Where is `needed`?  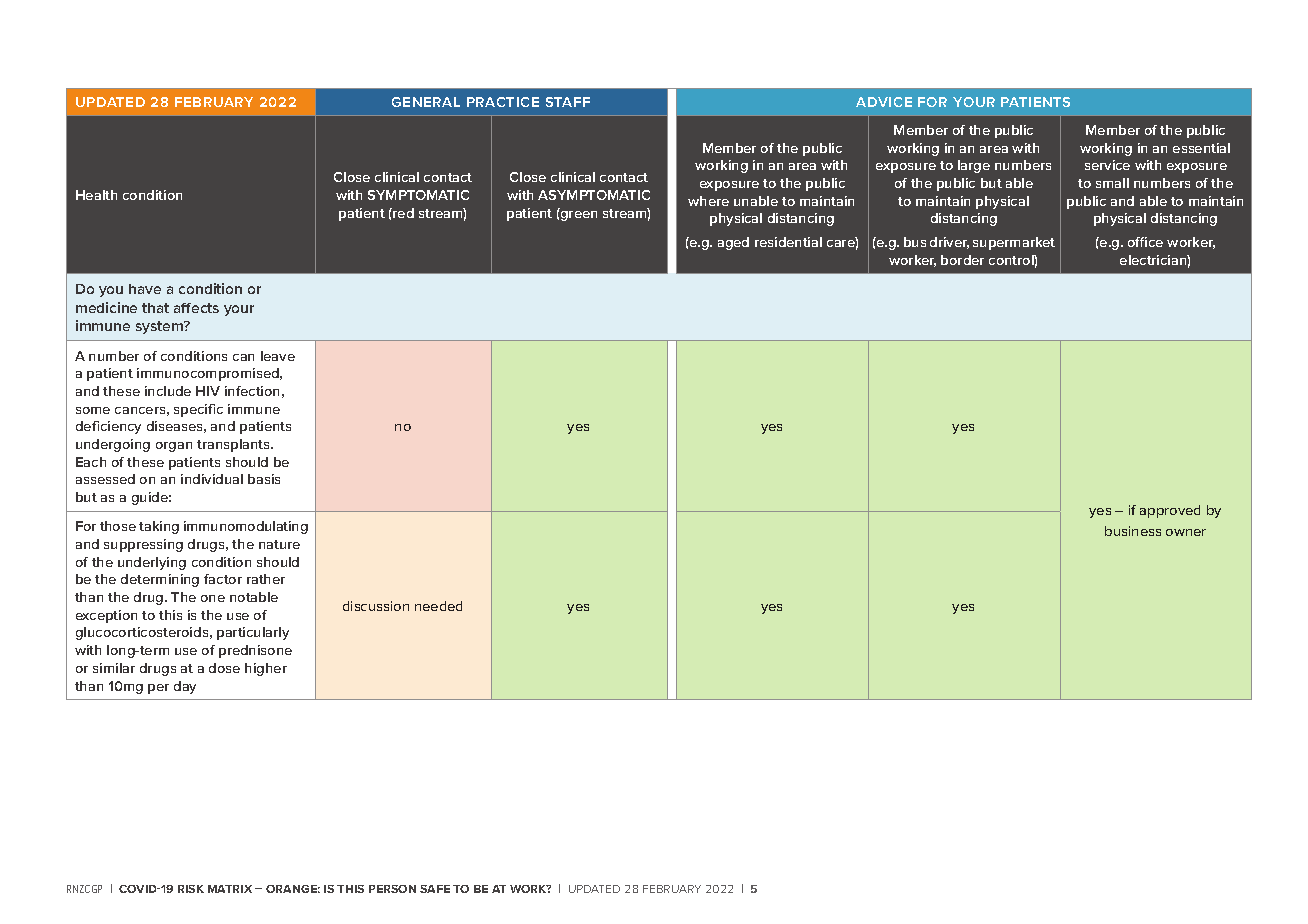 needed is located at coordinates (438, 606).
